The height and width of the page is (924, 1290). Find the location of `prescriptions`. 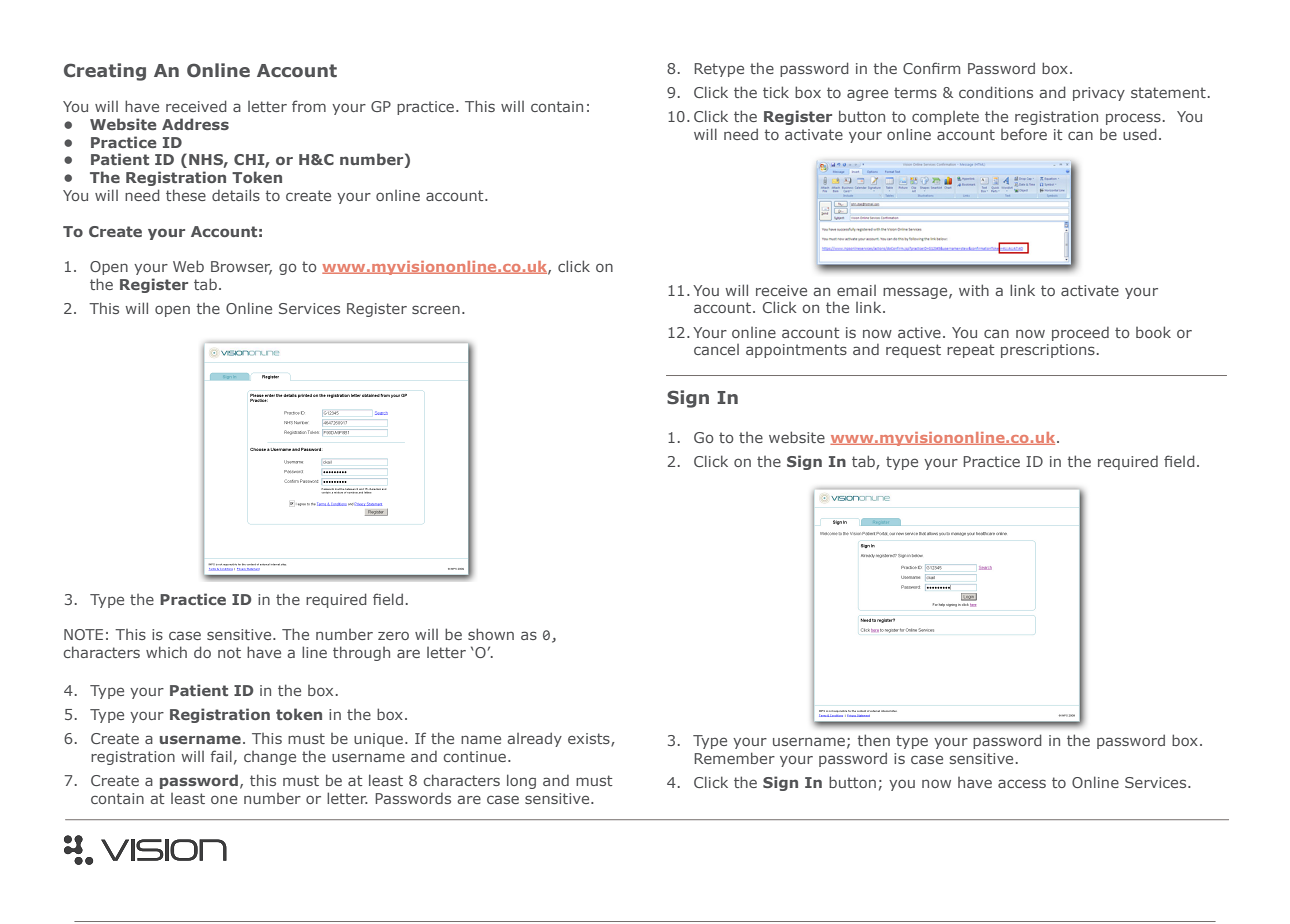

prescriptions is located at coordinates (1048, 351).
